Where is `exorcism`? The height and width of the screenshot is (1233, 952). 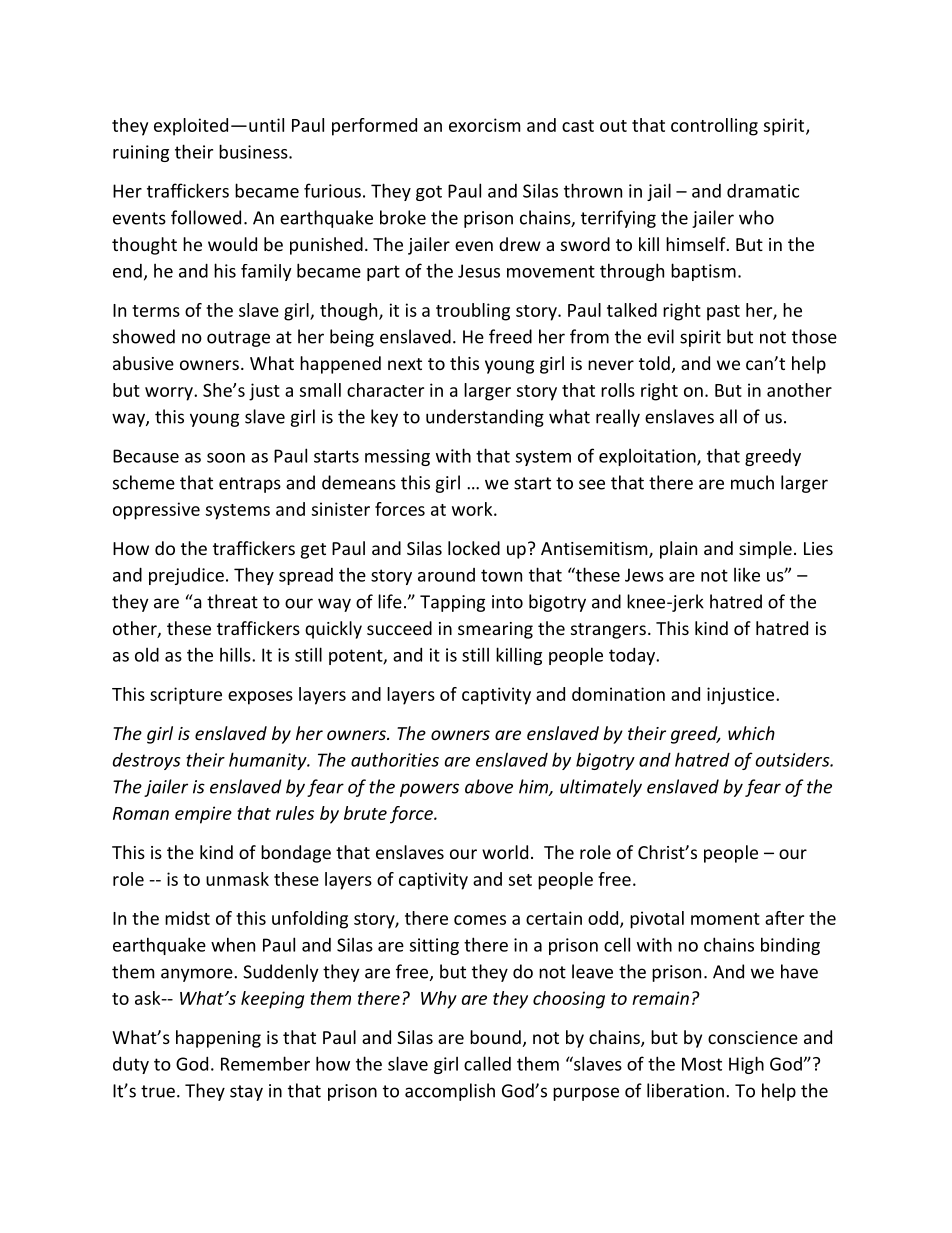 exorcism is located at coordinates (484, 125).
